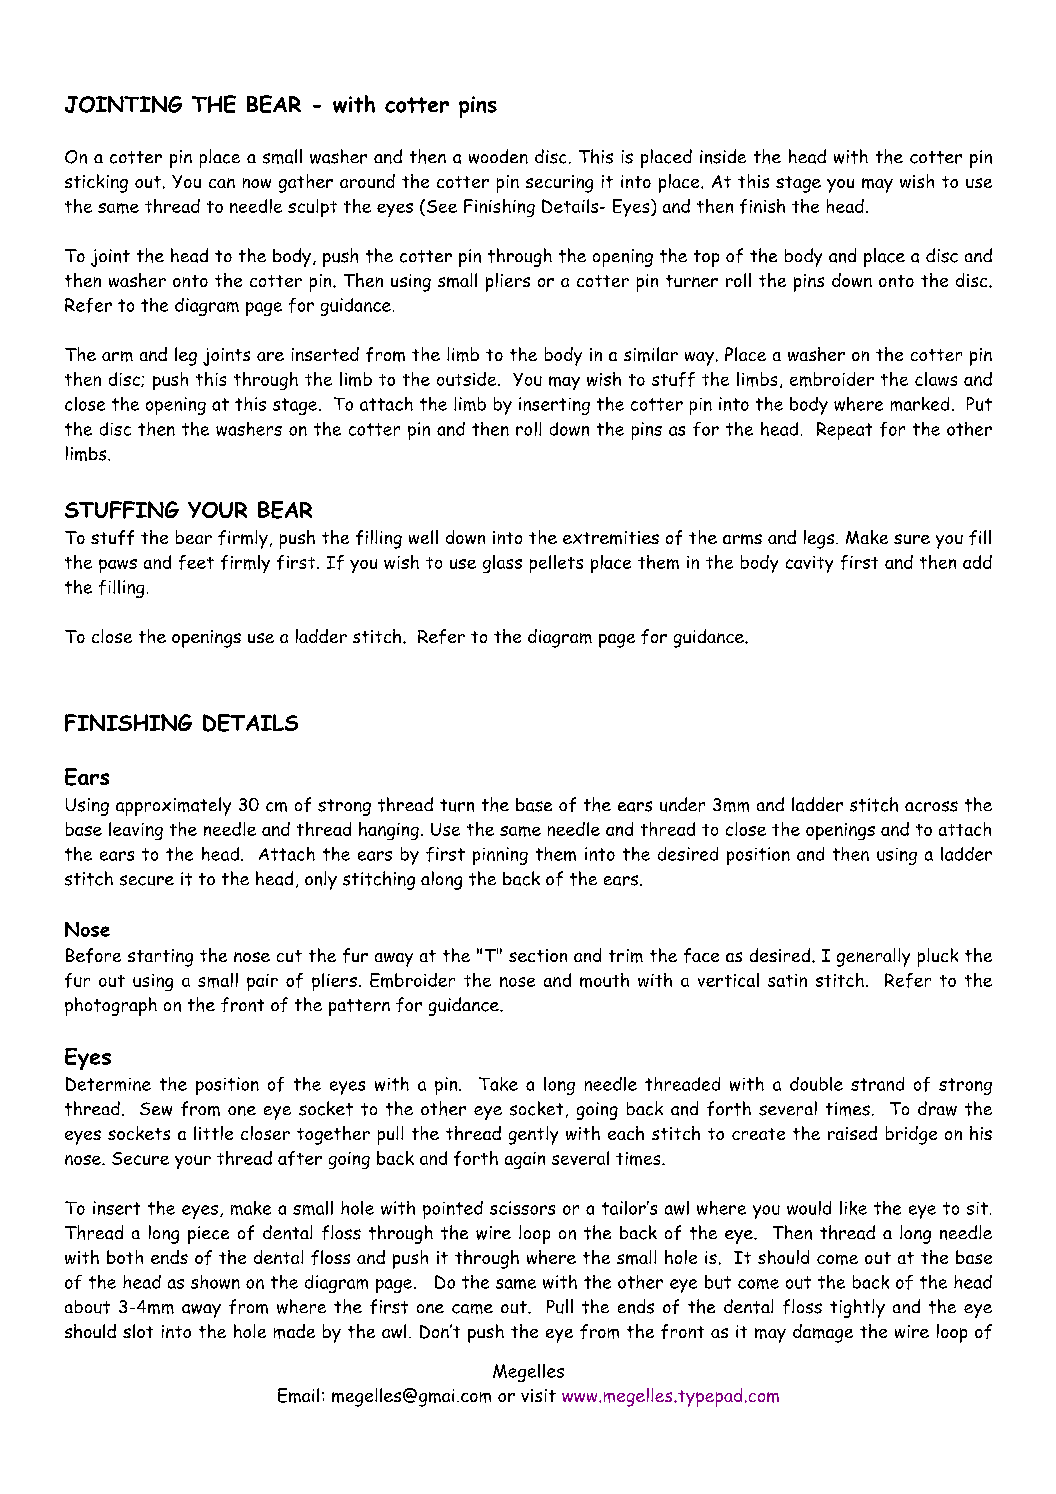 The height and width of the screenshot is (1494, 1056). Describe the element at coordinates (844, 431) in the screenshot. I see `Repeat` at that location.
